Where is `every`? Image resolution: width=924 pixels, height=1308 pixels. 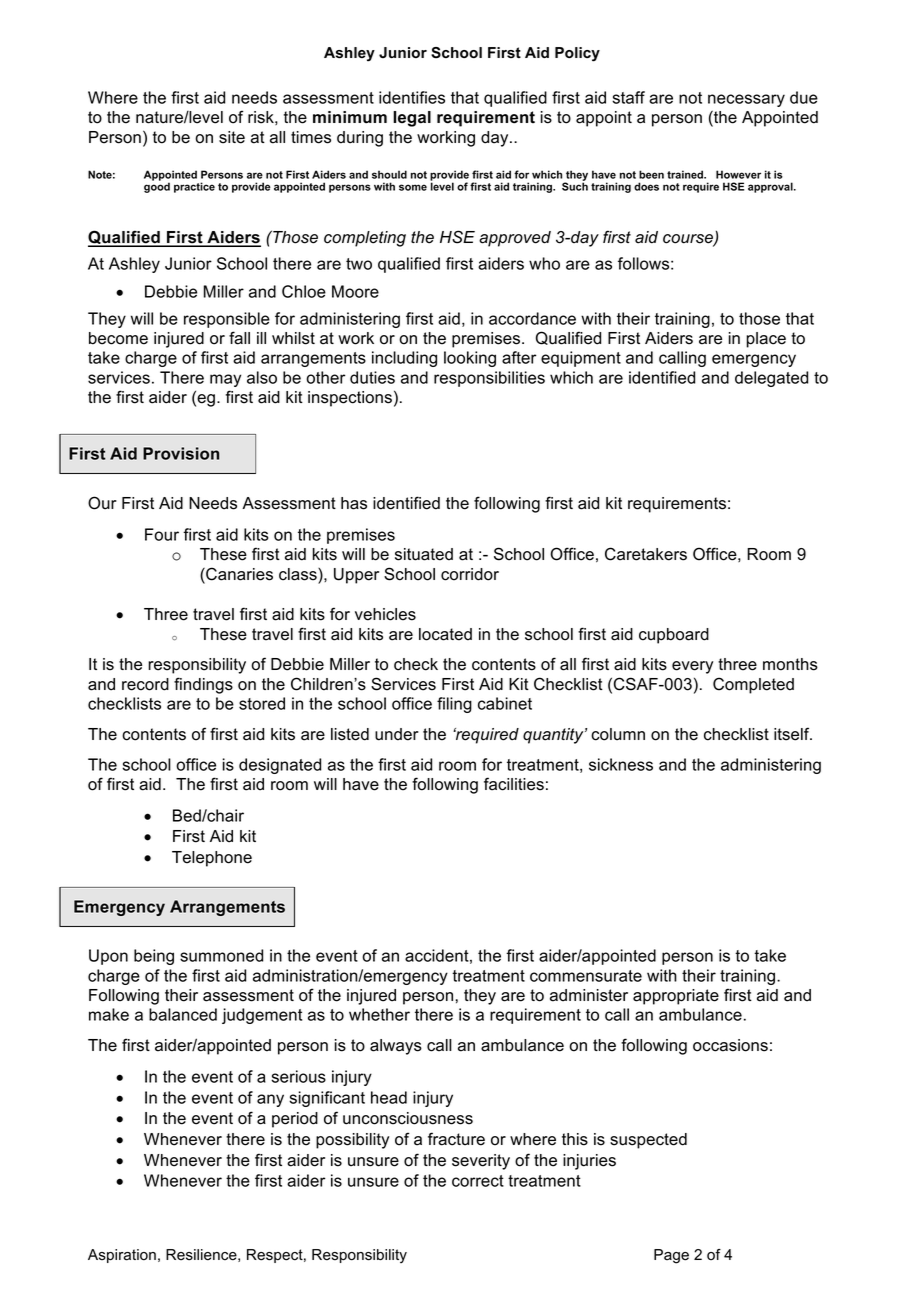 every is located at coordinates (692, 667).
